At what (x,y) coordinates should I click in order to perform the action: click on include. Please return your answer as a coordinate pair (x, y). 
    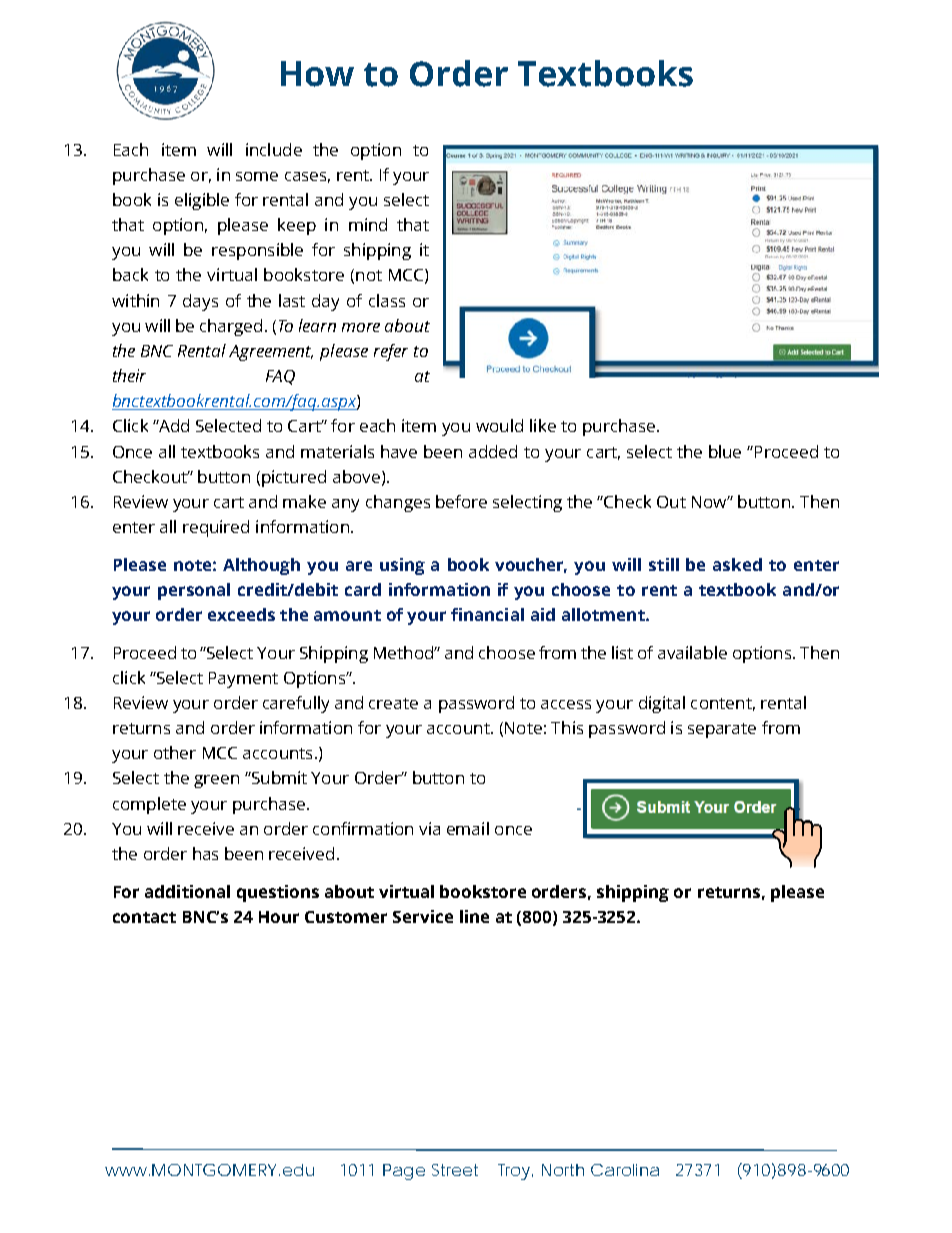
    Looking at the image, I should click on (274, 149).
